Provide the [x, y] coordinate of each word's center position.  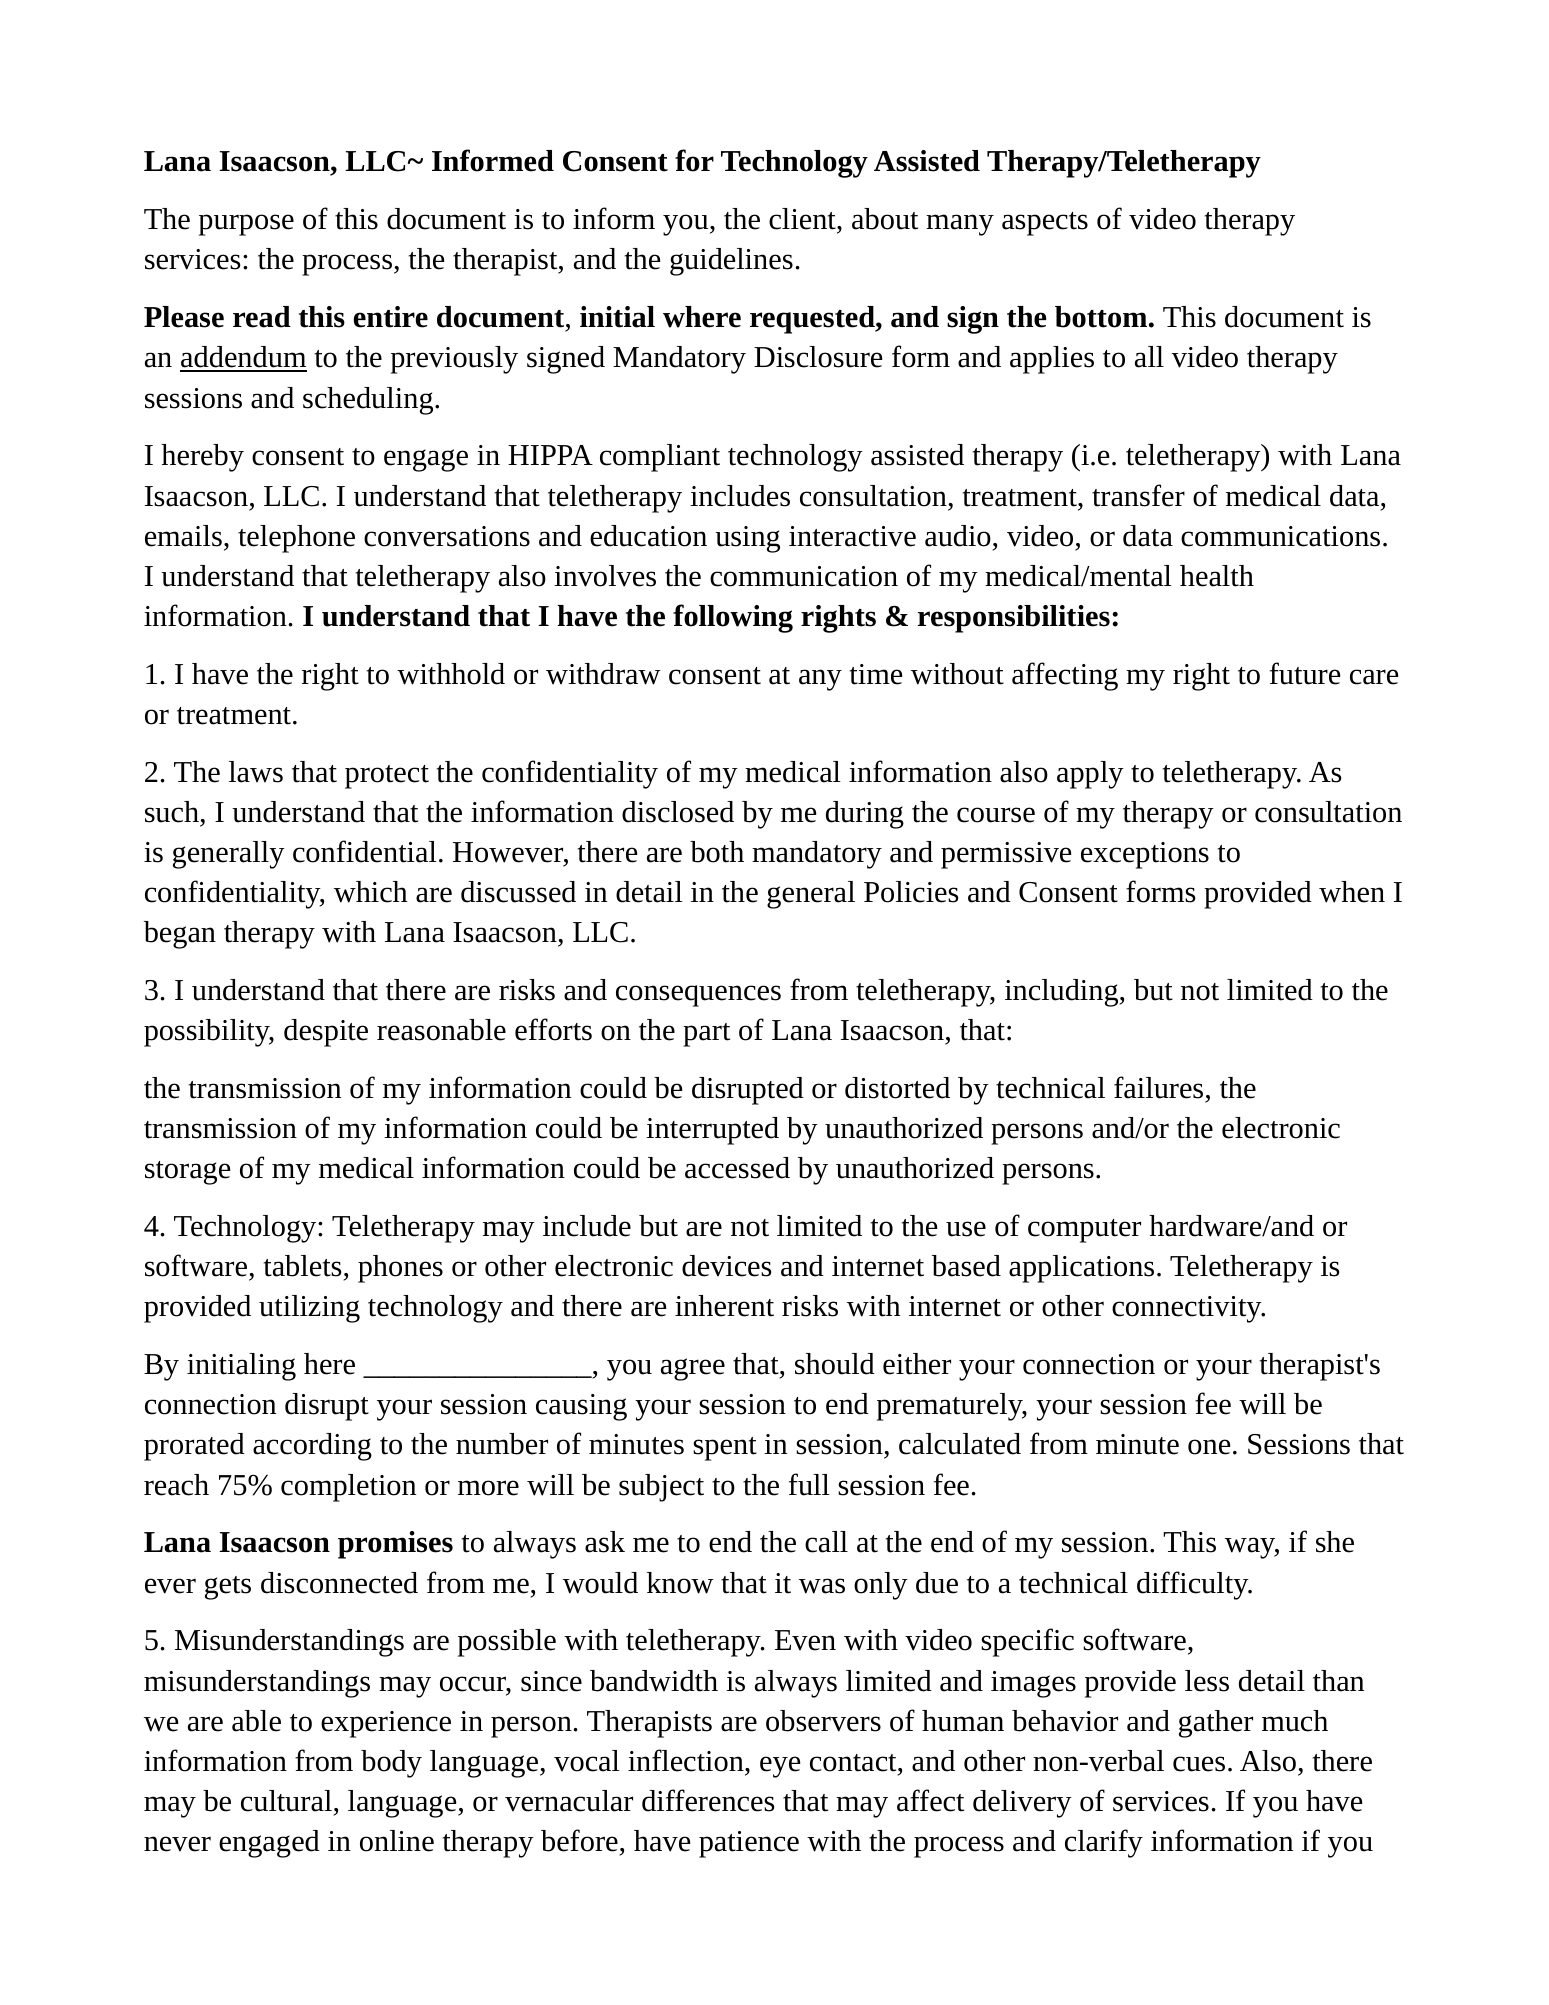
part [706, 1035]
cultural [286, 1801]
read [262, 317]
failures [1158, 1087]
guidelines [731, 262]
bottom [1102, 317]
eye [780, 1767]
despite [326, 1033]
